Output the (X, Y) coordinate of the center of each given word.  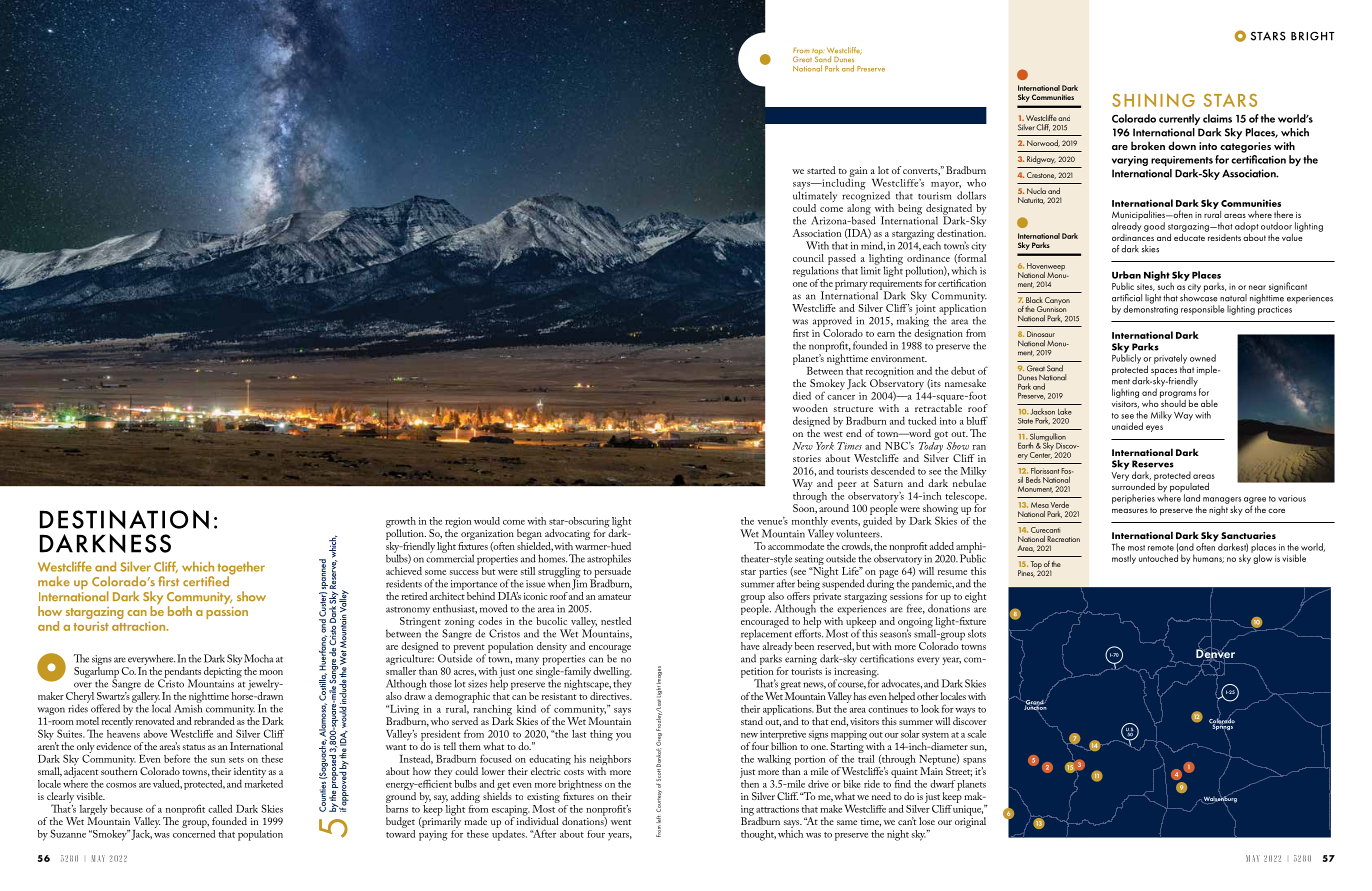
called (220, 808)
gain (857, 173)
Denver (1215, 654)
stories (807, 458)
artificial (1127, 298)
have (750, 646)
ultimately (815, 197)
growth (401, 523)
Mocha (258, 658)
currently (1179, 119)
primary (851, 285)
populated (1189, 489)
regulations (816, 272)
